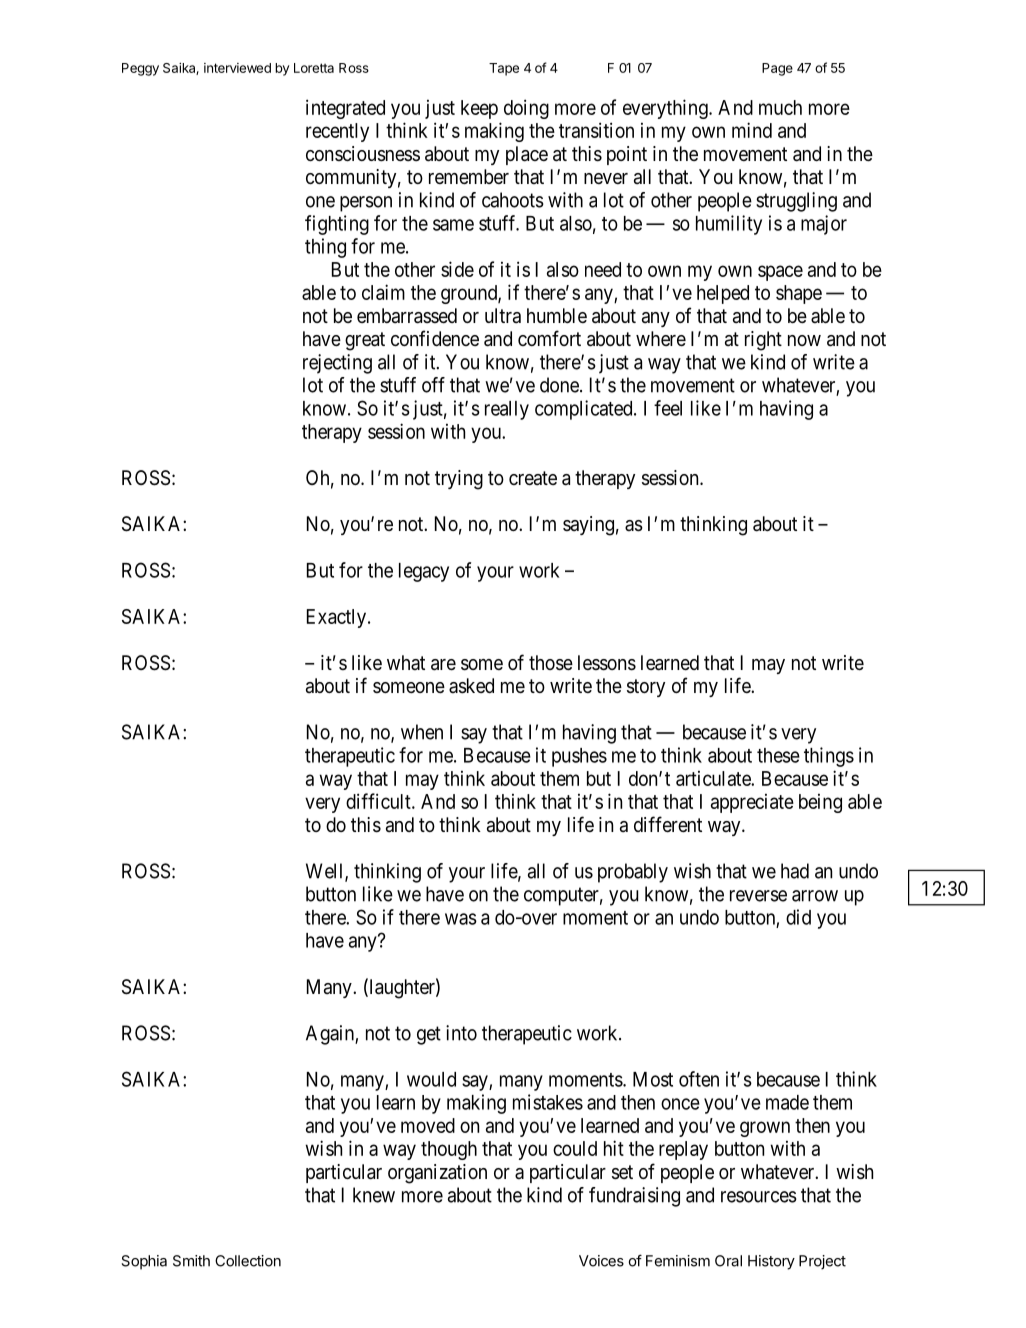 The image size is (1026, 1328). I want to click on Collection, so click(248, 1261).
